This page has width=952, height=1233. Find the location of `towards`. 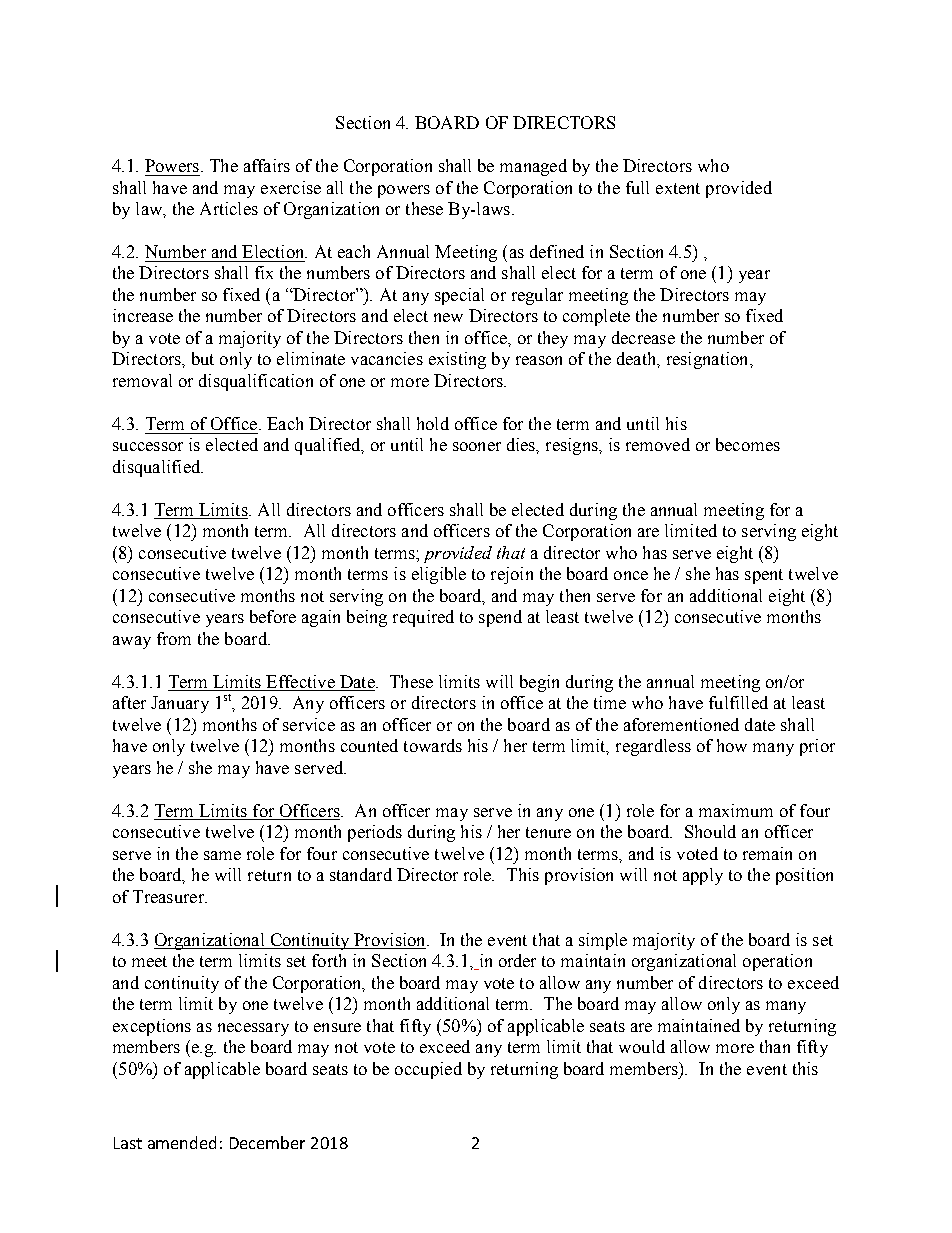

towards is located at coordinates (433, 745).
